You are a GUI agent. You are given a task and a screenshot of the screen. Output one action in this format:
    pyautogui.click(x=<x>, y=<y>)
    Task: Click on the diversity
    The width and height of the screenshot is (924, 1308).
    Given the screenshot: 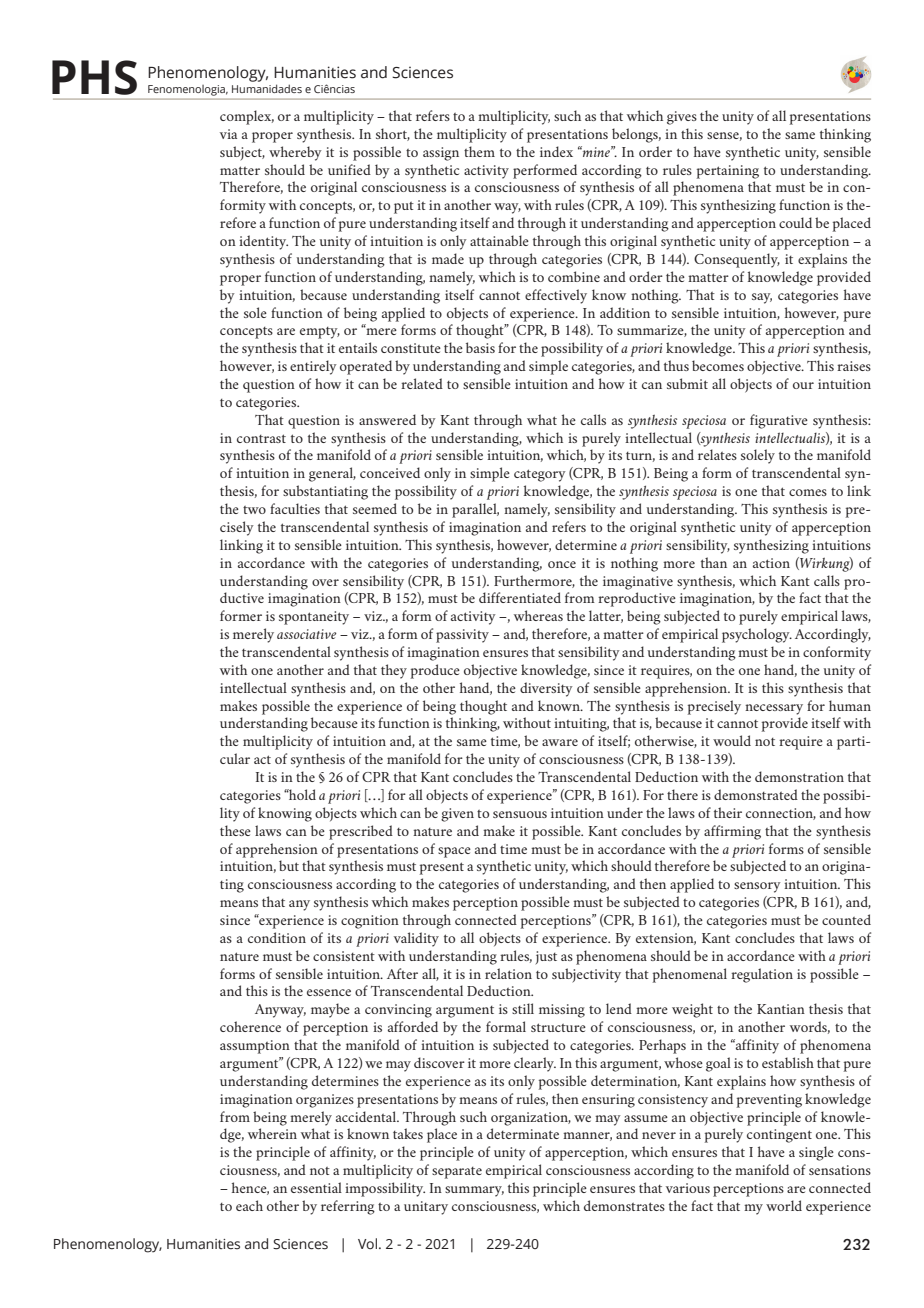 What is the action you would take?
    pyautogui.click(x=546, y=689)
